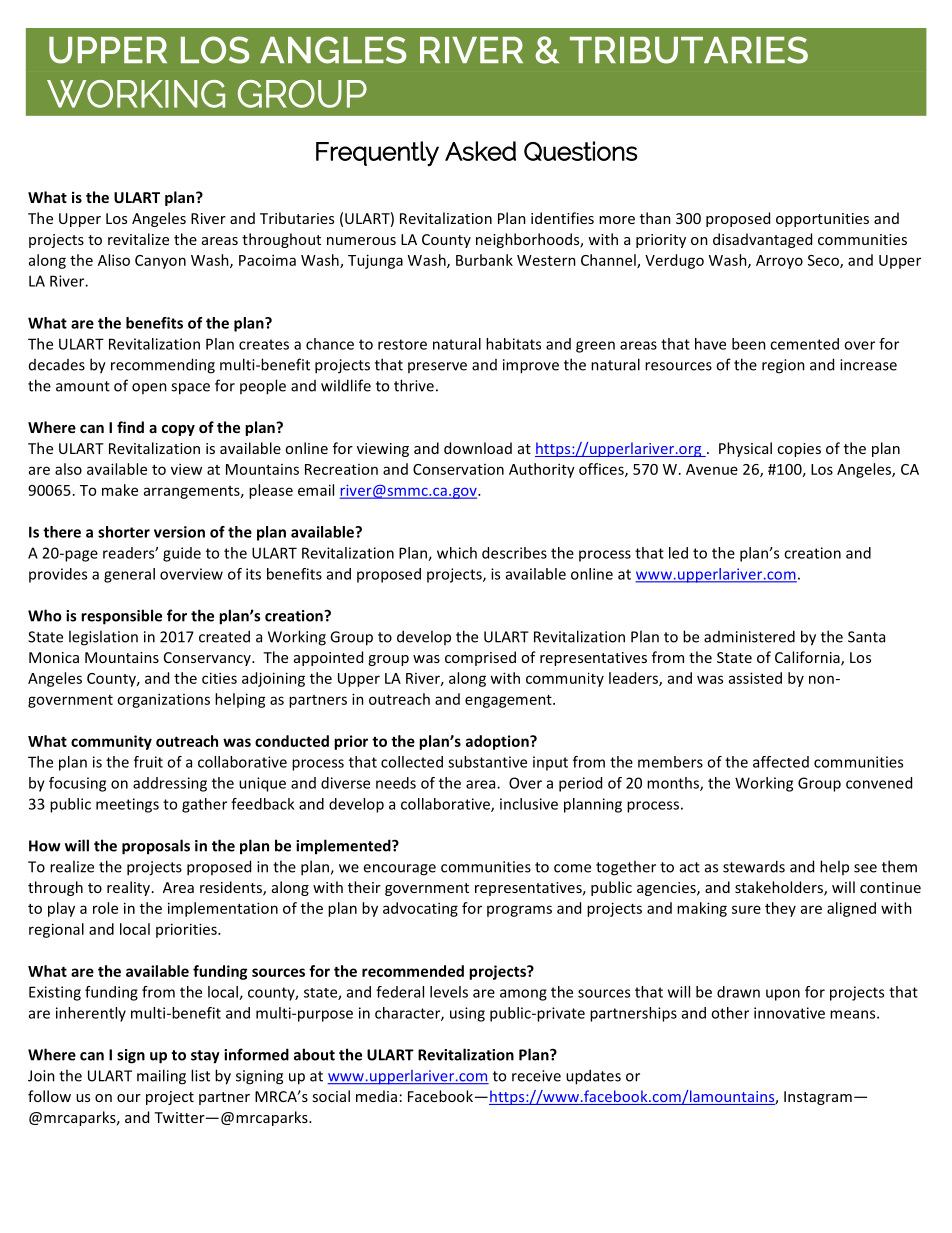 The height and width of the screenshot is (1233, 952). I want to click on opportunities, so click(822, 220).
